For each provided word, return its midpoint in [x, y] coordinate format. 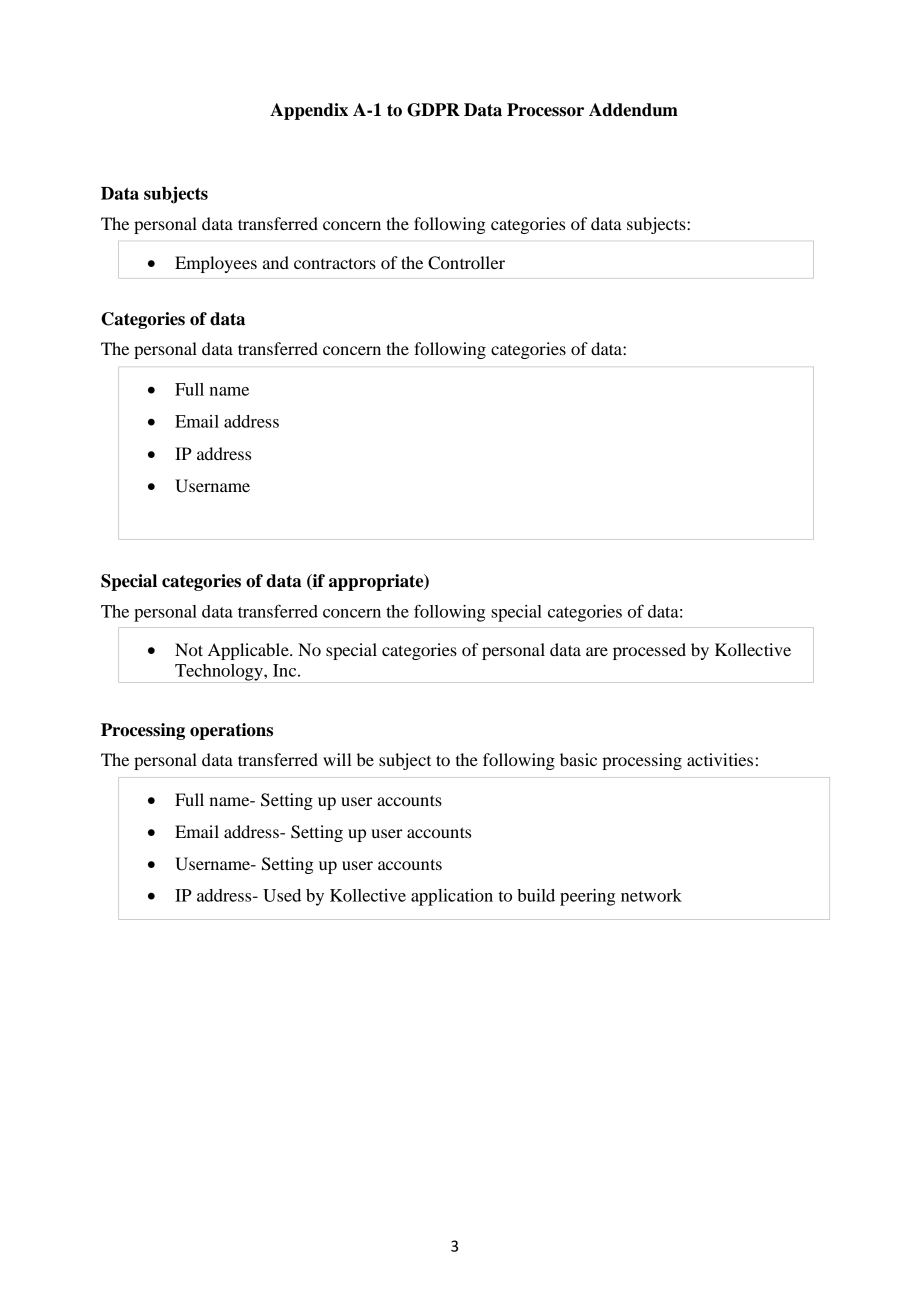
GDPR [433, 110]
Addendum [633, 110]
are [597, 651]
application [452, 897]
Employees [216, 264]
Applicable [249, 651]
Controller [466, 263]
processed [649, 651]
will [337, 759]
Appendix [309, 111]
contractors [335, 263]
